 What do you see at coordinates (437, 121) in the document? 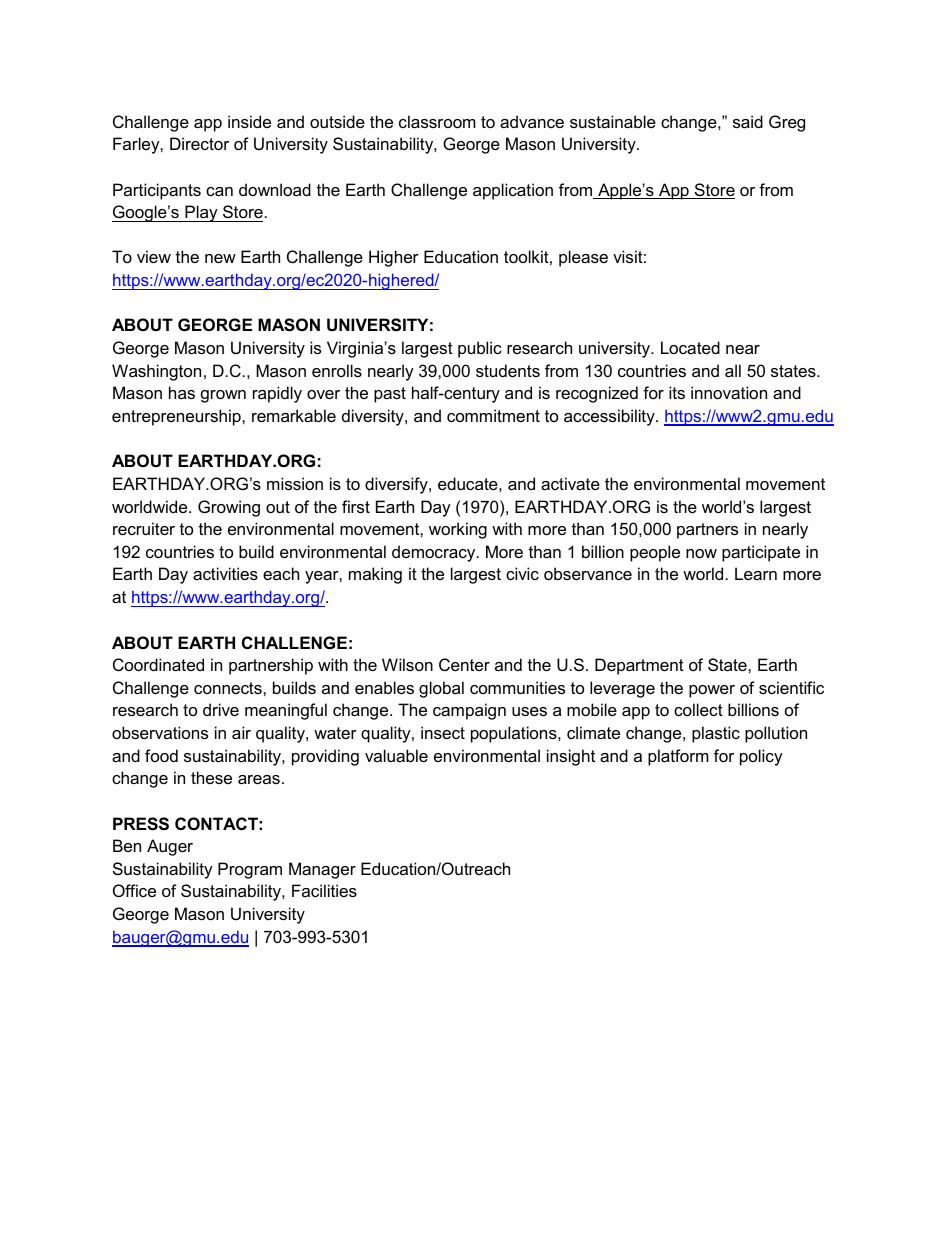
I see `classroom` at bounding box center [437, 121].
